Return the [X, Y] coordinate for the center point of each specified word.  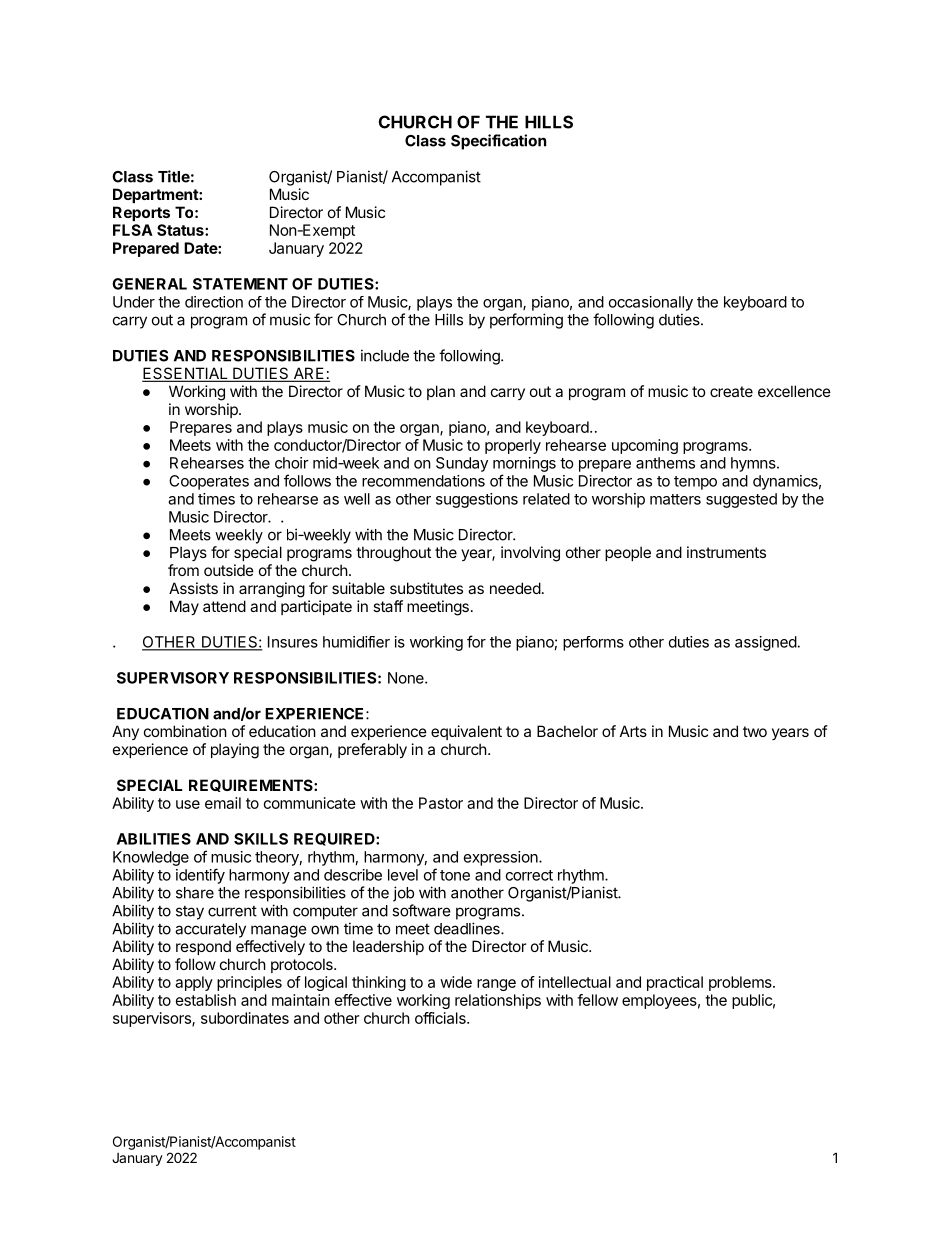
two [755, 731]
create [731, 391]
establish [206, 1000]
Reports [141, 213]
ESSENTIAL [186, 374]
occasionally [651, 303]
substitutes [426, 588]
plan [441, 392]
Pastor [441, 803]
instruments [726, 552]
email [223, 803]
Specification [498, 142]
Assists [193, 588]
